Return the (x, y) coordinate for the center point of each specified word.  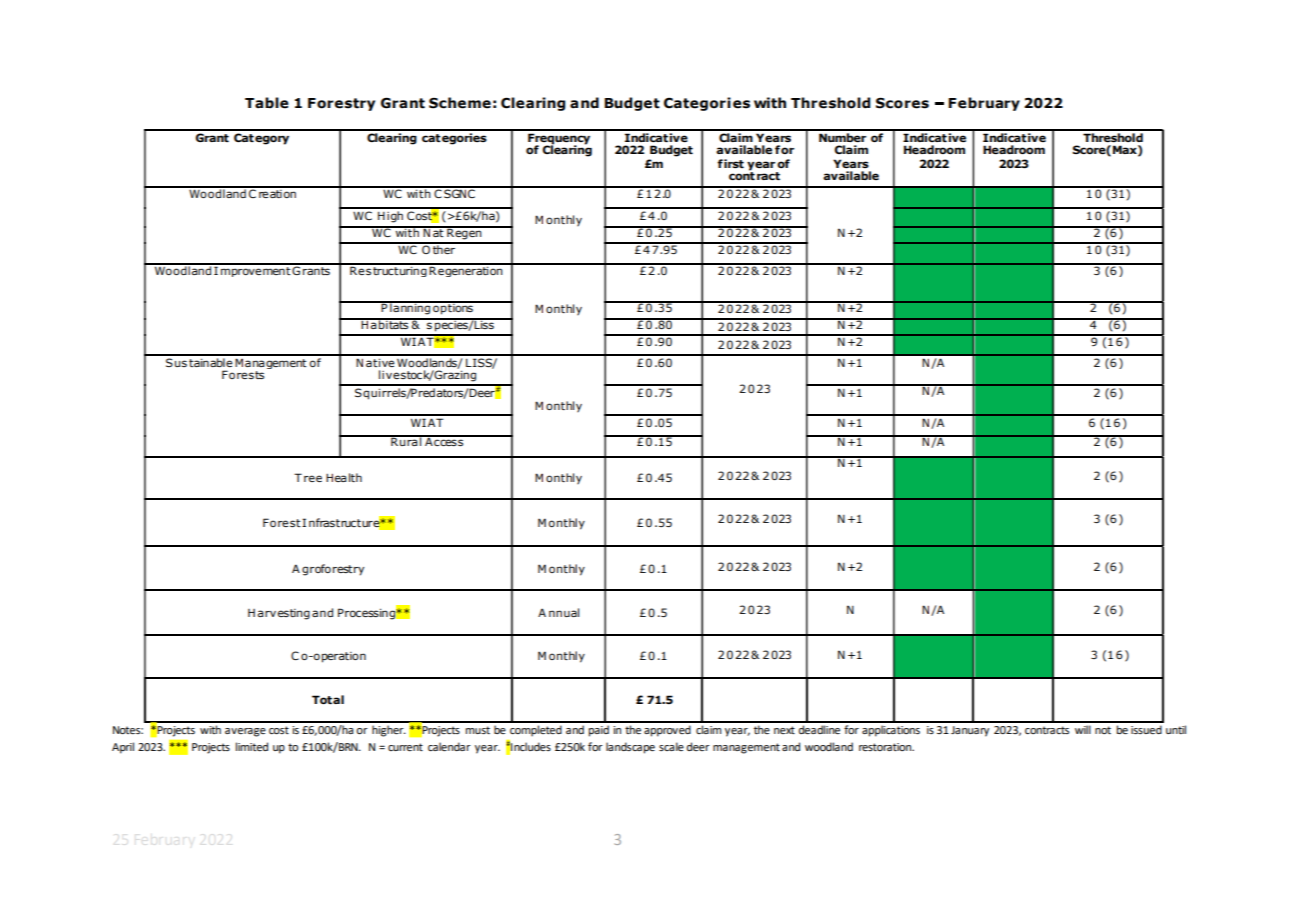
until (1176, 729)
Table (267, 103)
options (453, 308)
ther (444, 248)
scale (671, 746)
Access (444, 441)
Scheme (460, 103)
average (245, 732)
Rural (406, 440)
